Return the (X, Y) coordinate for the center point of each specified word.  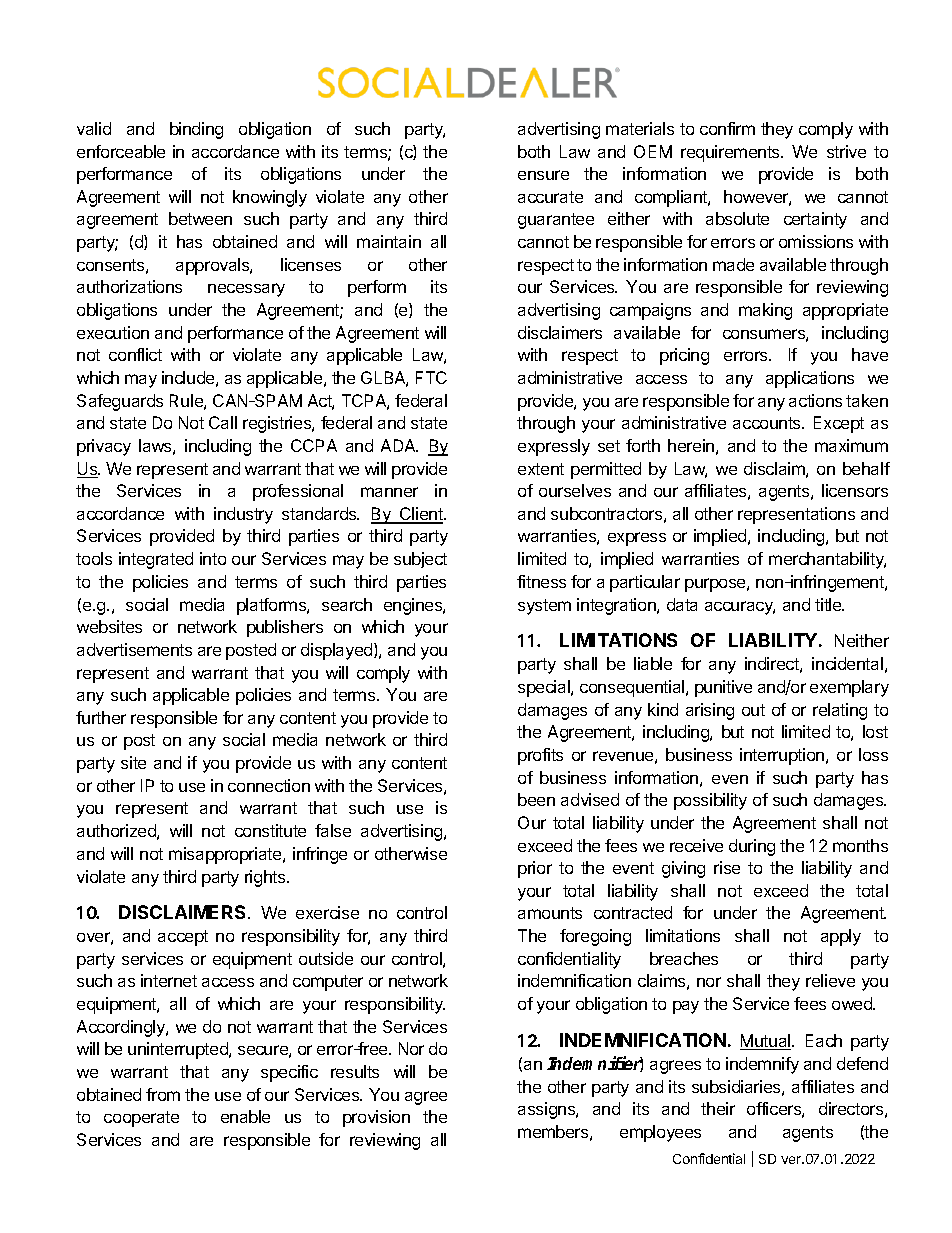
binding (196, 130)
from (163, 1094)
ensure (543, 175)
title (829, 604)
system (544, 607)
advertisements (134, 649)
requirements (731, 153)
